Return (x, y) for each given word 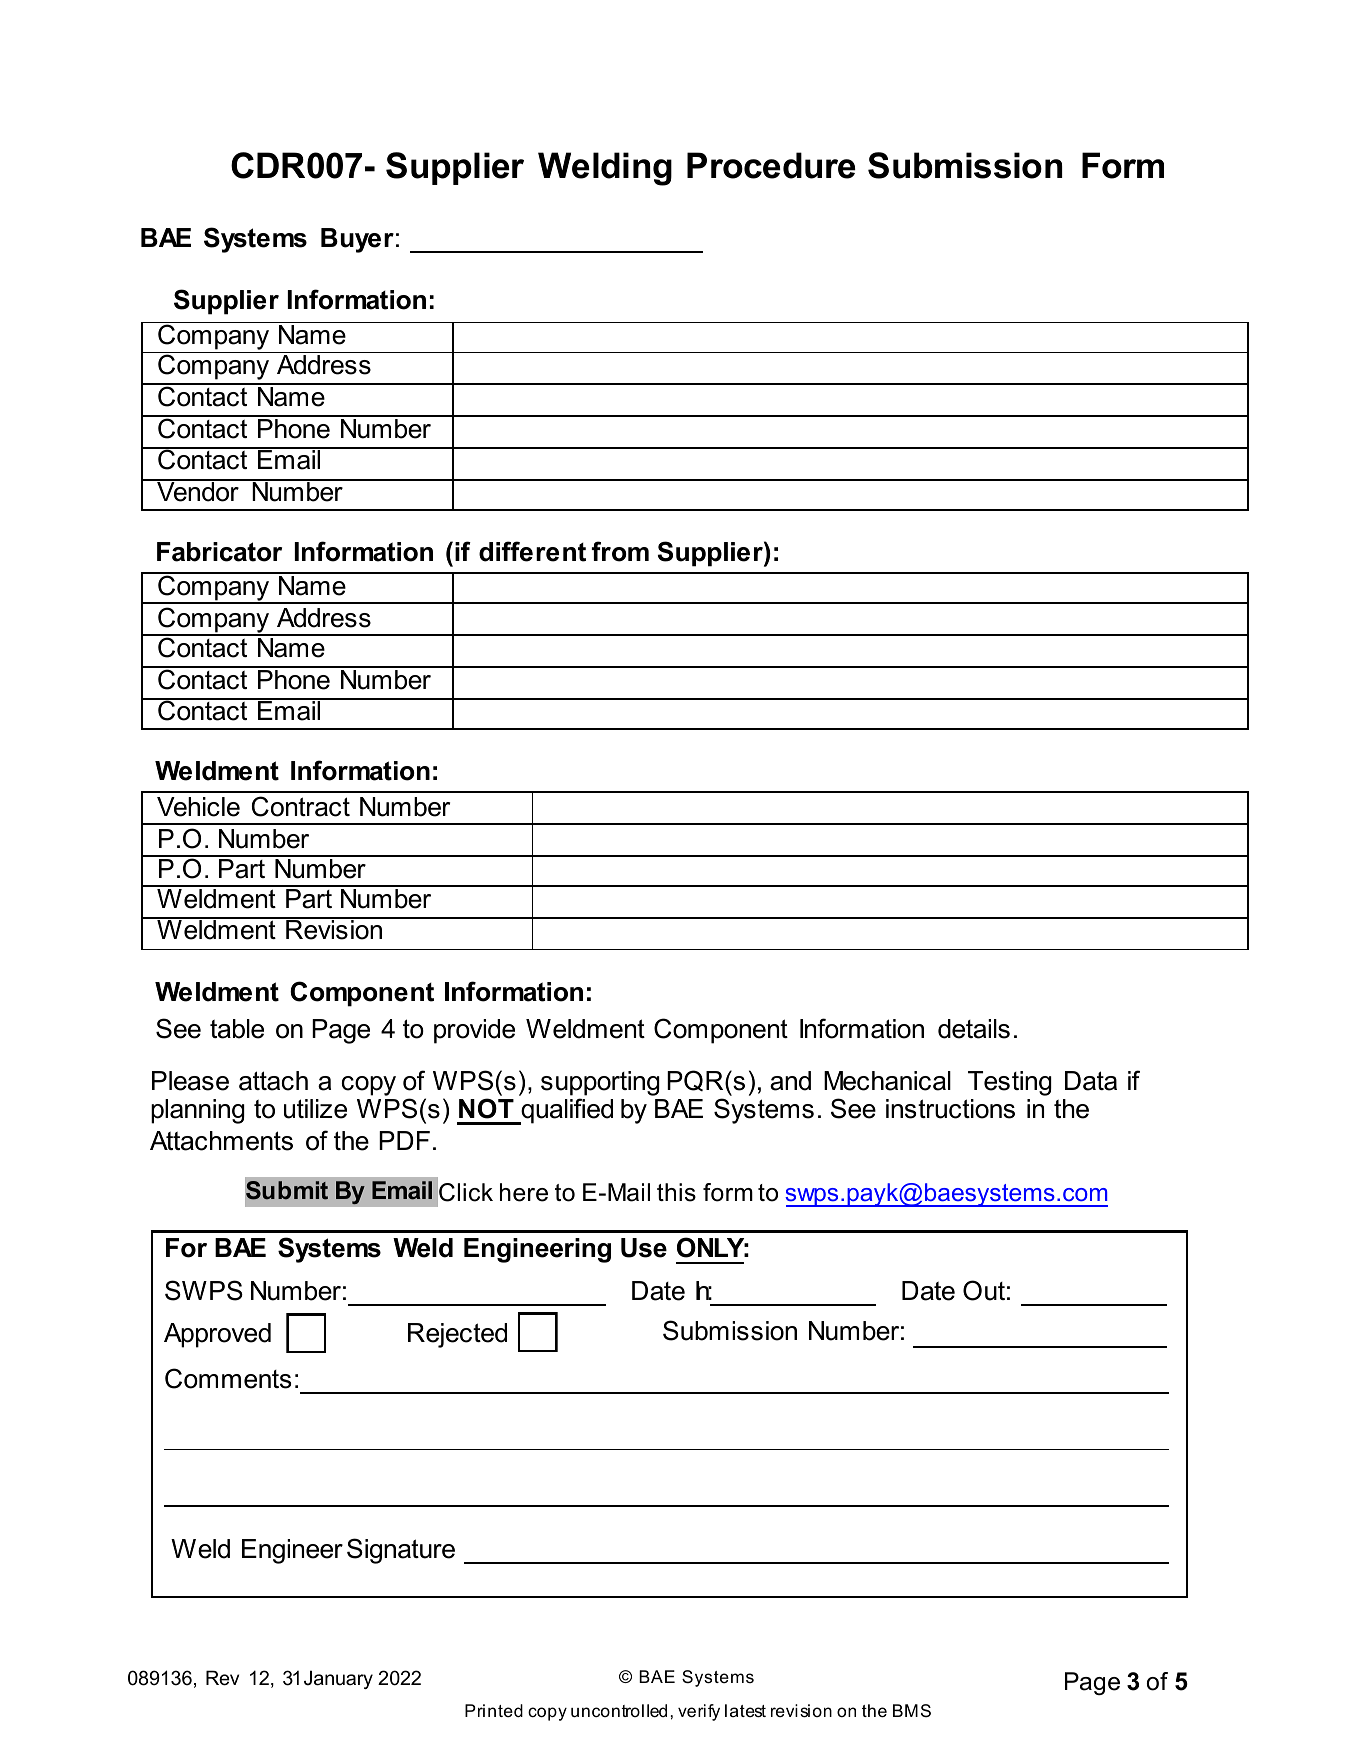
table (237, 1029)
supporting (600, 1083)
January (338, 1679)
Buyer (357, 240)
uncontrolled (619, 1711)
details (974, 1029)
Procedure (771, 165)
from (620, 551)
